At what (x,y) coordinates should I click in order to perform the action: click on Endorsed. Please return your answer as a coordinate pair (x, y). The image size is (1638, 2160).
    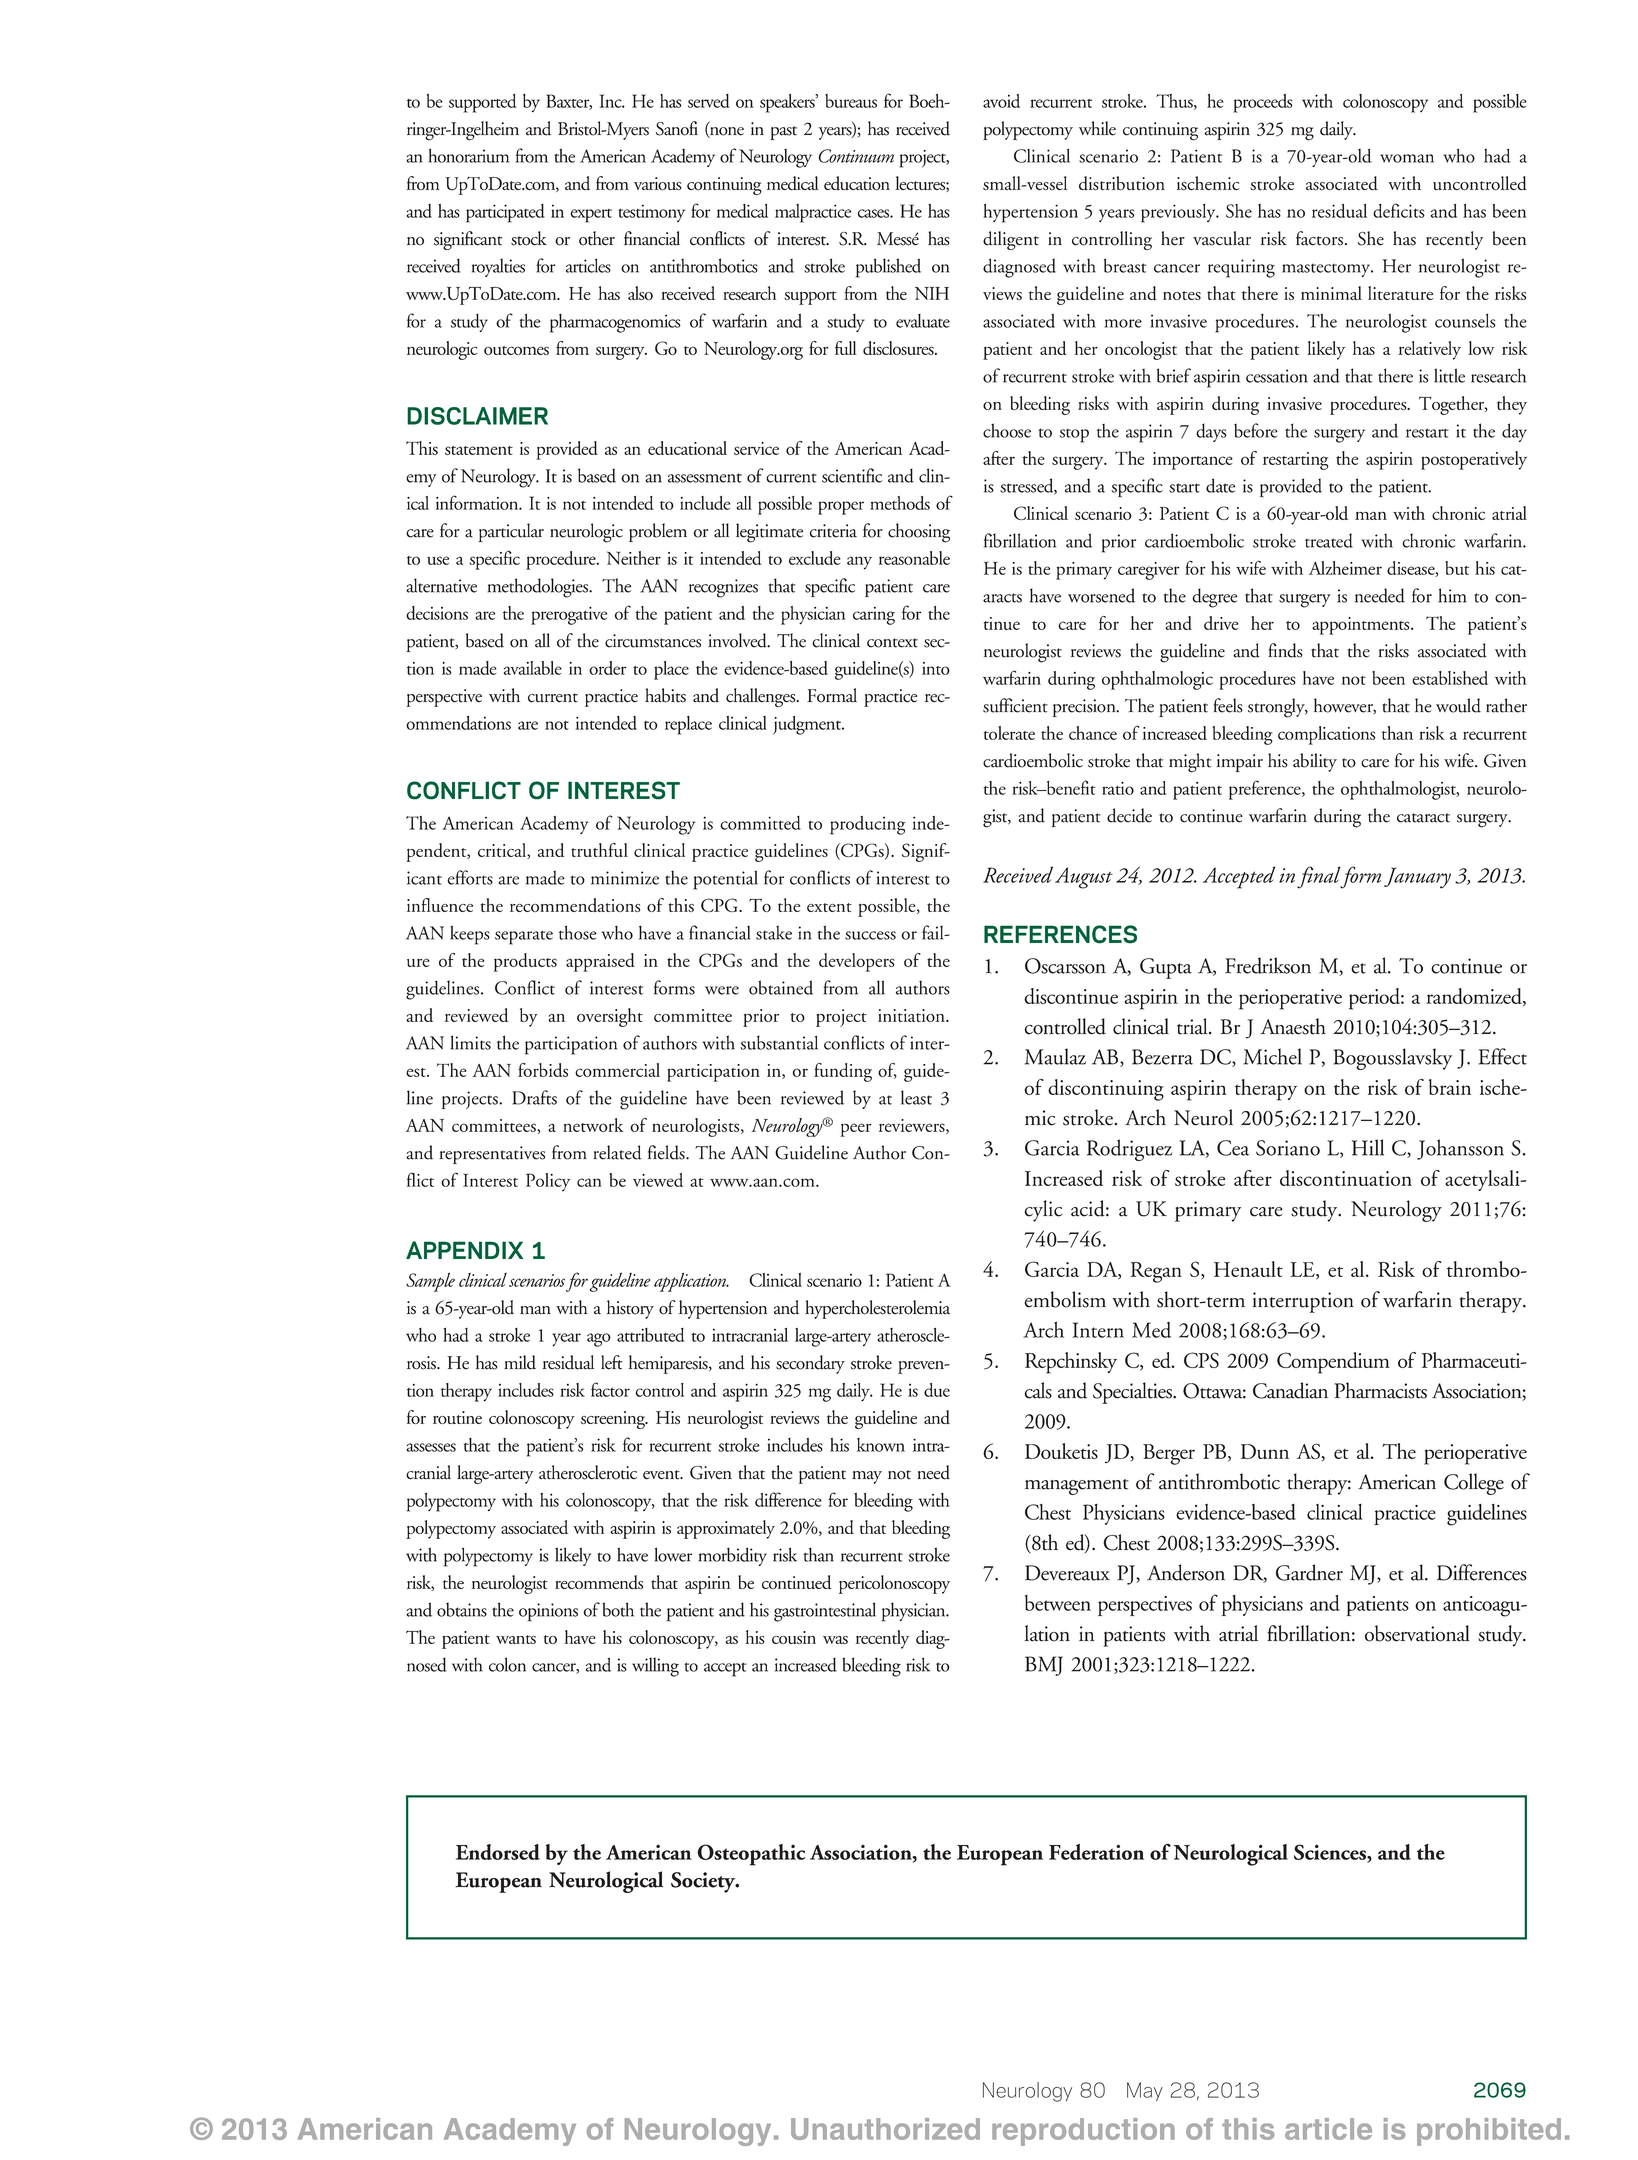
    Looking at the image, I should click on (498, 1852).
